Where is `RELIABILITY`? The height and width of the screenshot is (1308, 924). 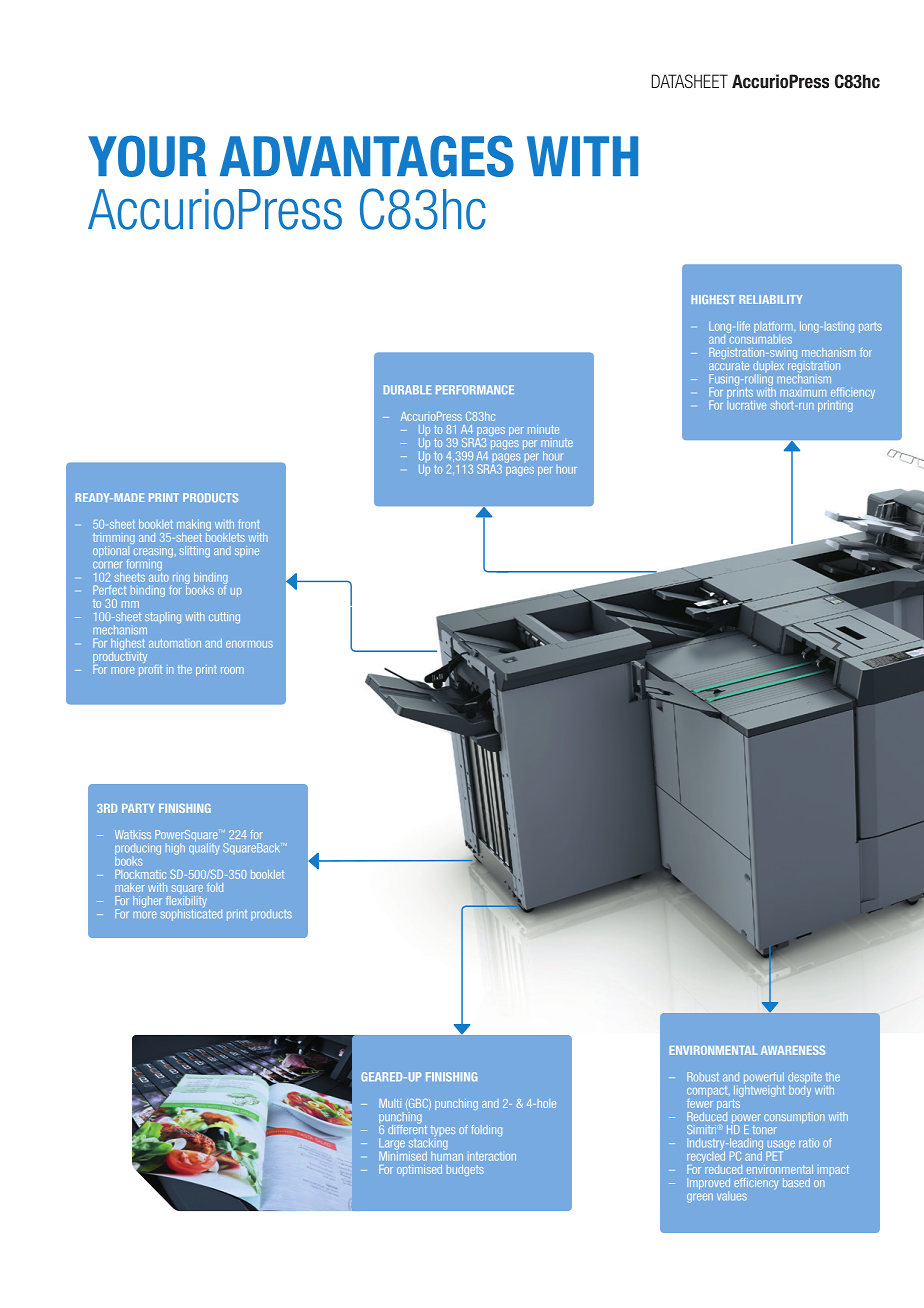 RELIABILITY is located at coordinates (770, 299).
